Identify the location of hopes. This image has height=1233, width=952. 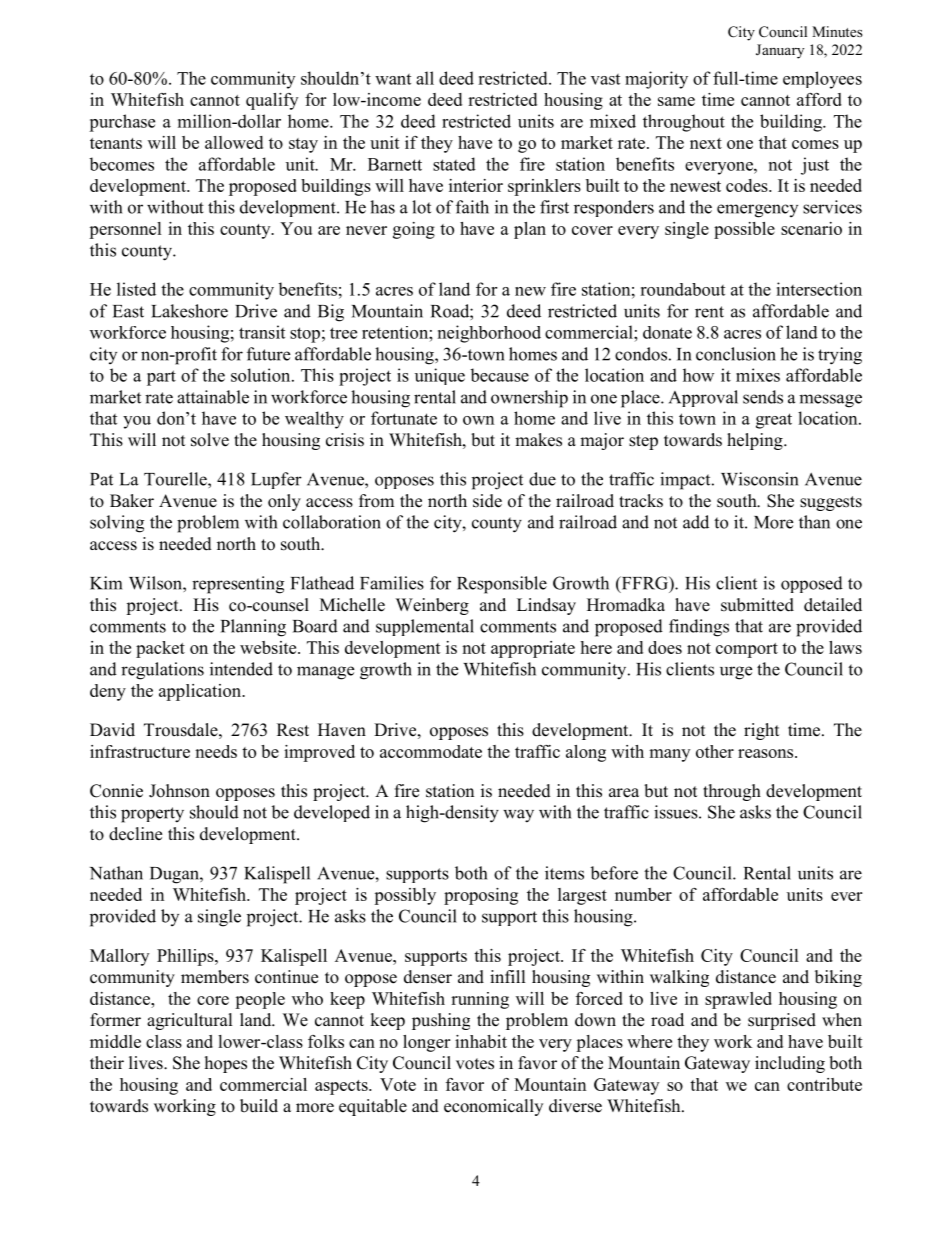
(226, 1064).
